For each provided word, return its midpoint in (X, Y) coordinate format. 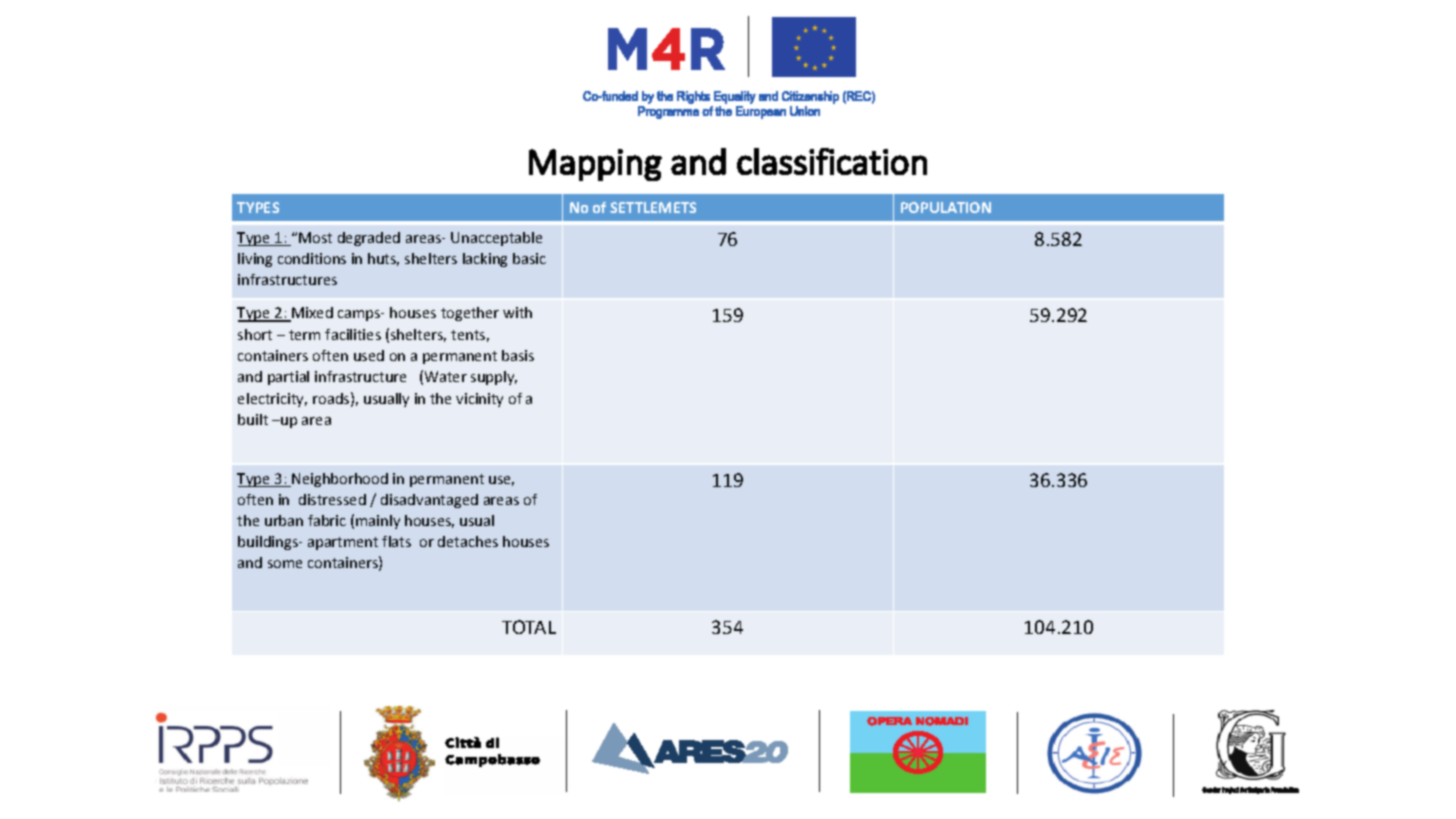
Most (315, 237)
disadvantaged (429, 501)
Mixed (311, 314)
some (285, 564)
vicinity (479, 400)
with (517, 312)
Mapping (595, 165)
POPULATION (946, 207)
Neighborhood (339, 480)
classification (832, 161)
